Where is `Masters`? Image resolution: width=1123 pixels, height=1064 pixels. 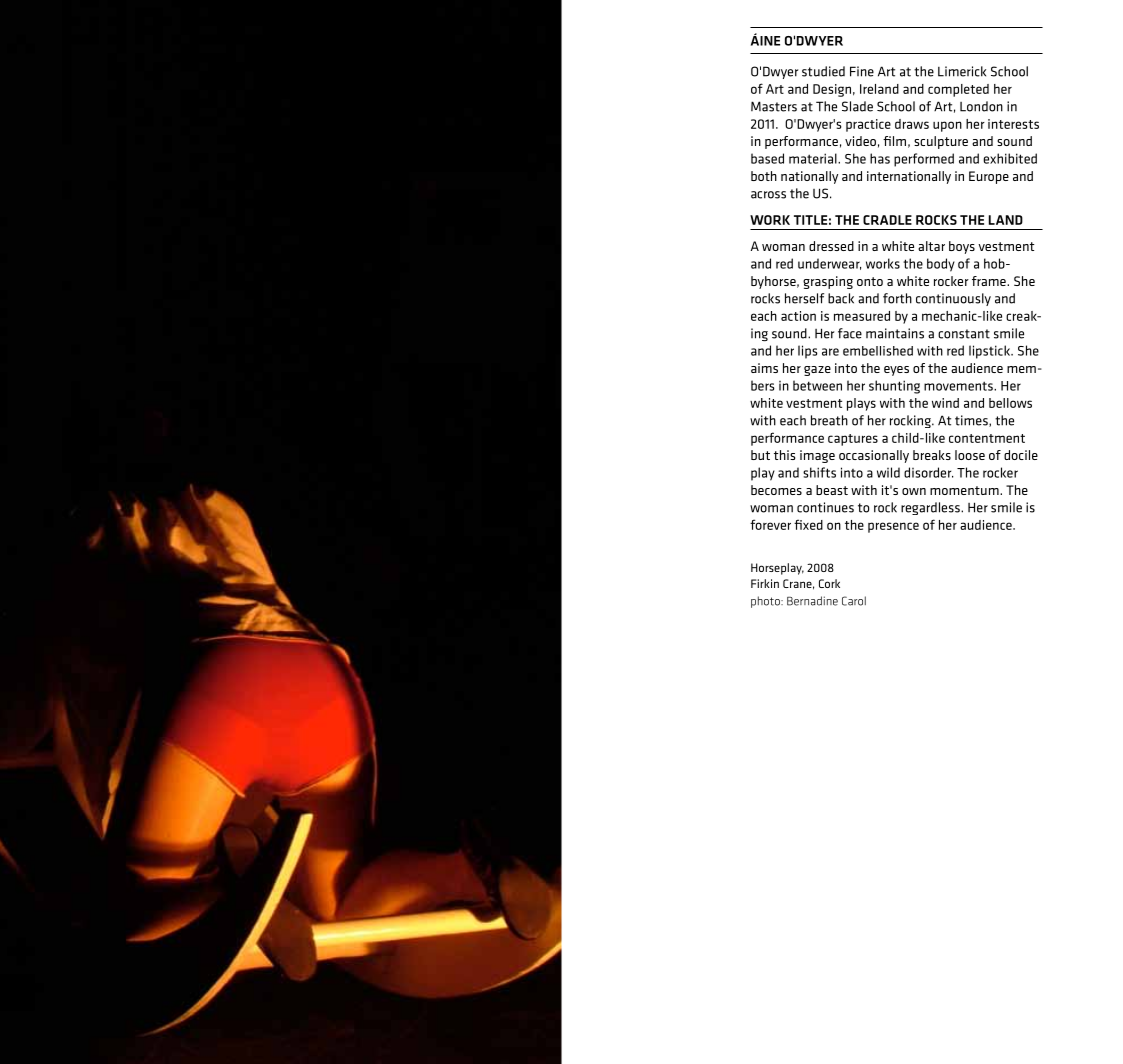
Masters is located at coordinates (774, 106).
